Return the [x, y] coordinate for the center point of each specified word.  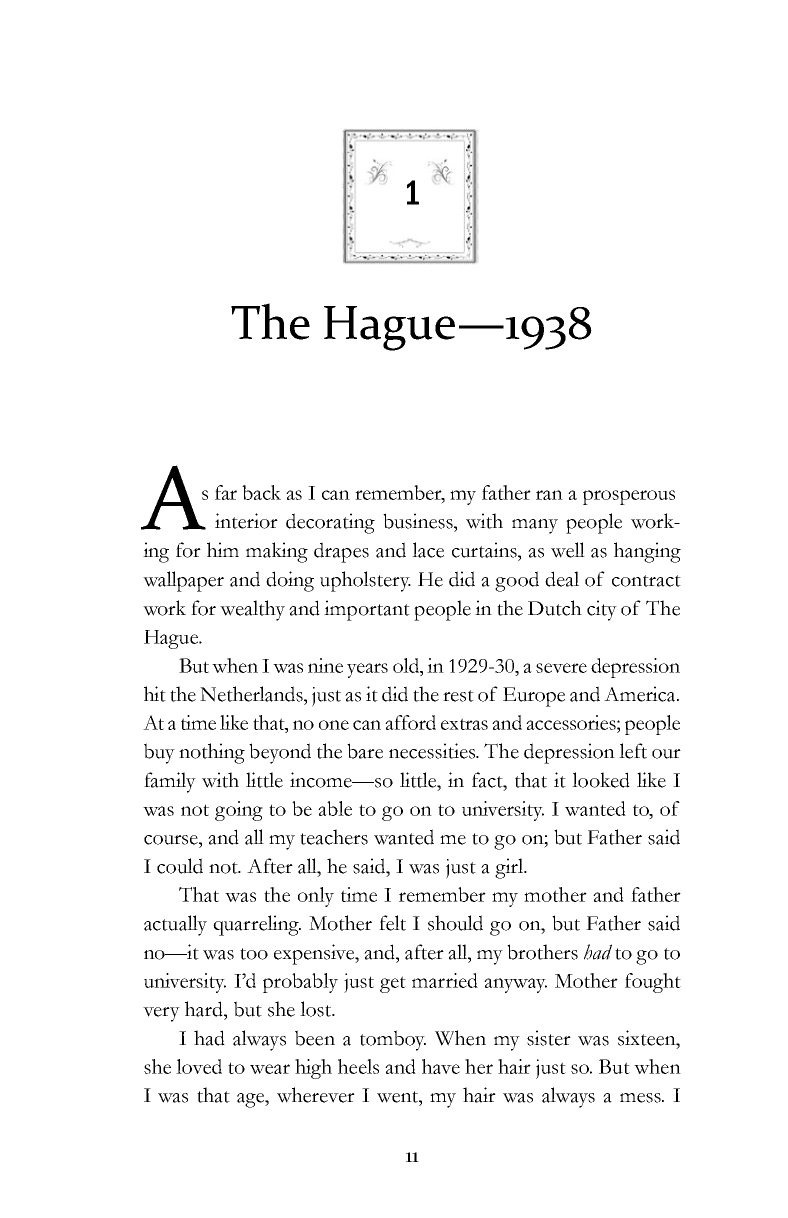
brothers [542, 952]
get [393, 984]
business [419, 521]
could [180, 866]
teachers [334, 837]
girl [510, 868]
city [602, 610]
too [254, 954]
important [367, 610]
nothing [212, 753]
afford [410, 722]
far [226, 492]
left [633, 751]
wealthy [252, 610]
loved [199, 1066]
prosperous [629, 497]
